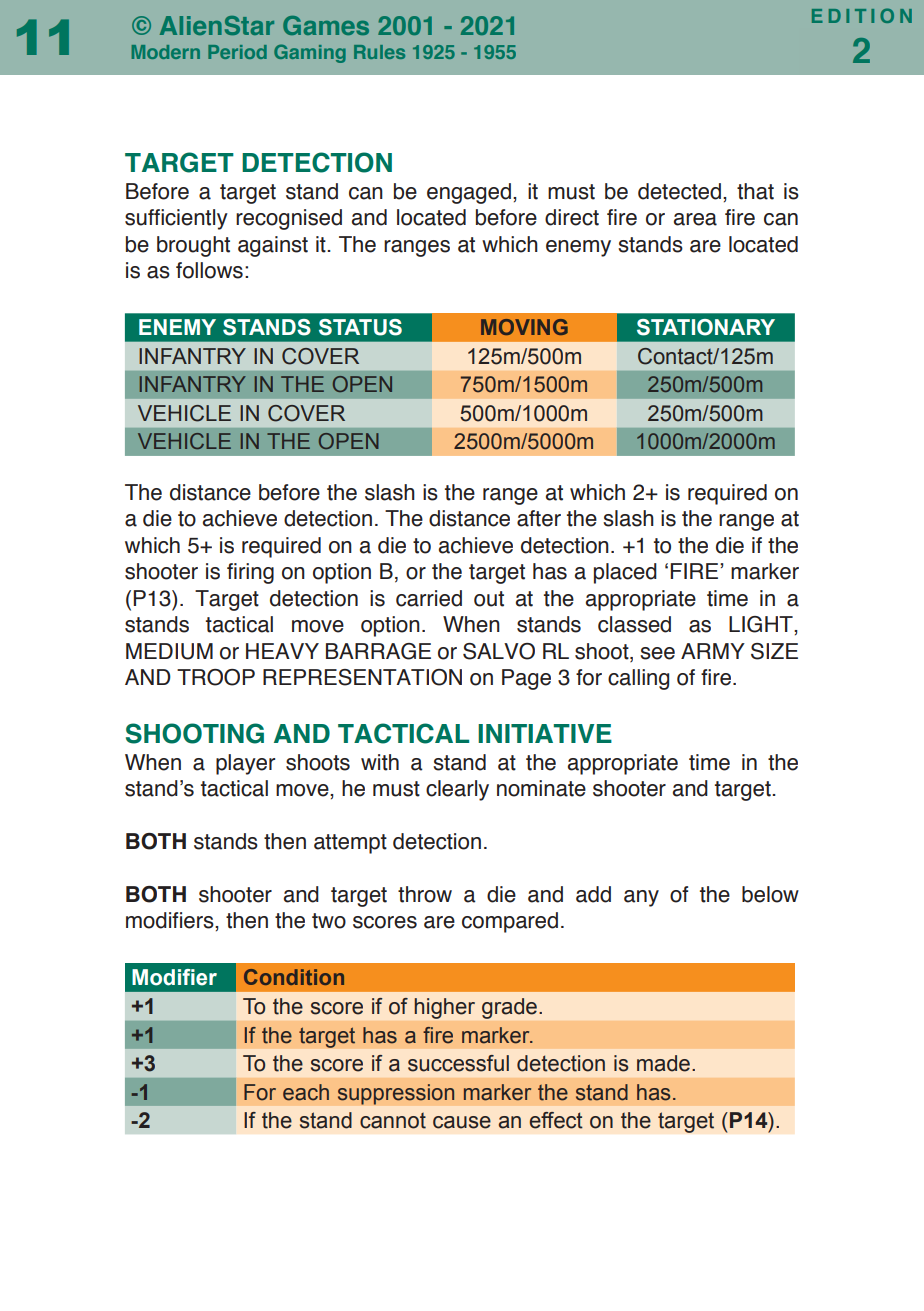 This document has height=1311, width=924. Describe the element at coordinates (706, 327) in the document. I see `STATIONARY` at that location.
